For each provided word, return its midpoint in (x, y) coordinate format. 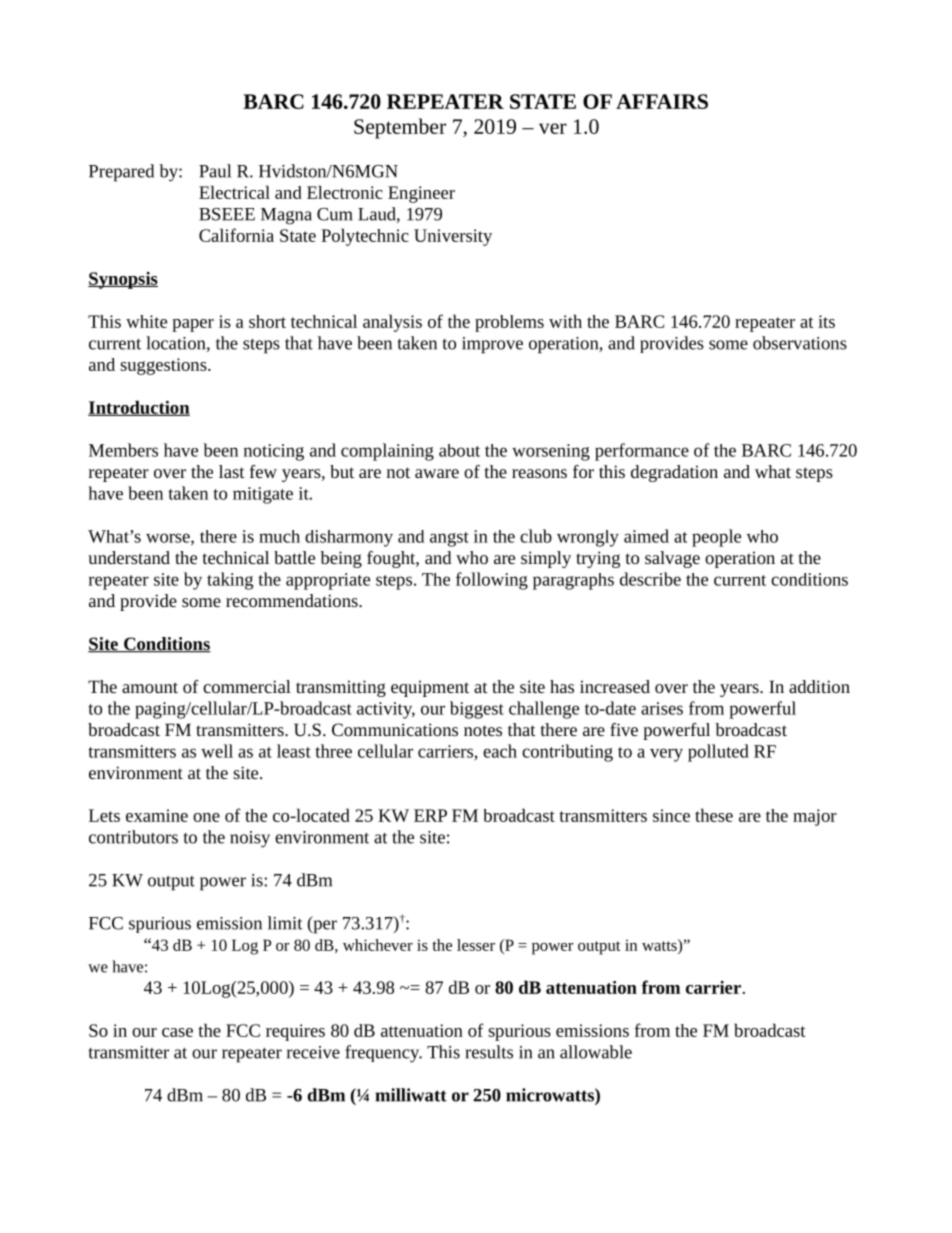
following (492, 581)
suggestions (164, 366)
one (206, 817)
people (716, 538)
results (489, 1052)
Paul (215, 171)
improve (492, 345)
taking (230, 581)
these (714, 815)
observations (800, 343)
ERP (430, 815)
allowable (596, 1052)
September (400, 128)
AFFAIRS (662, 101)
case (177, 1032)
